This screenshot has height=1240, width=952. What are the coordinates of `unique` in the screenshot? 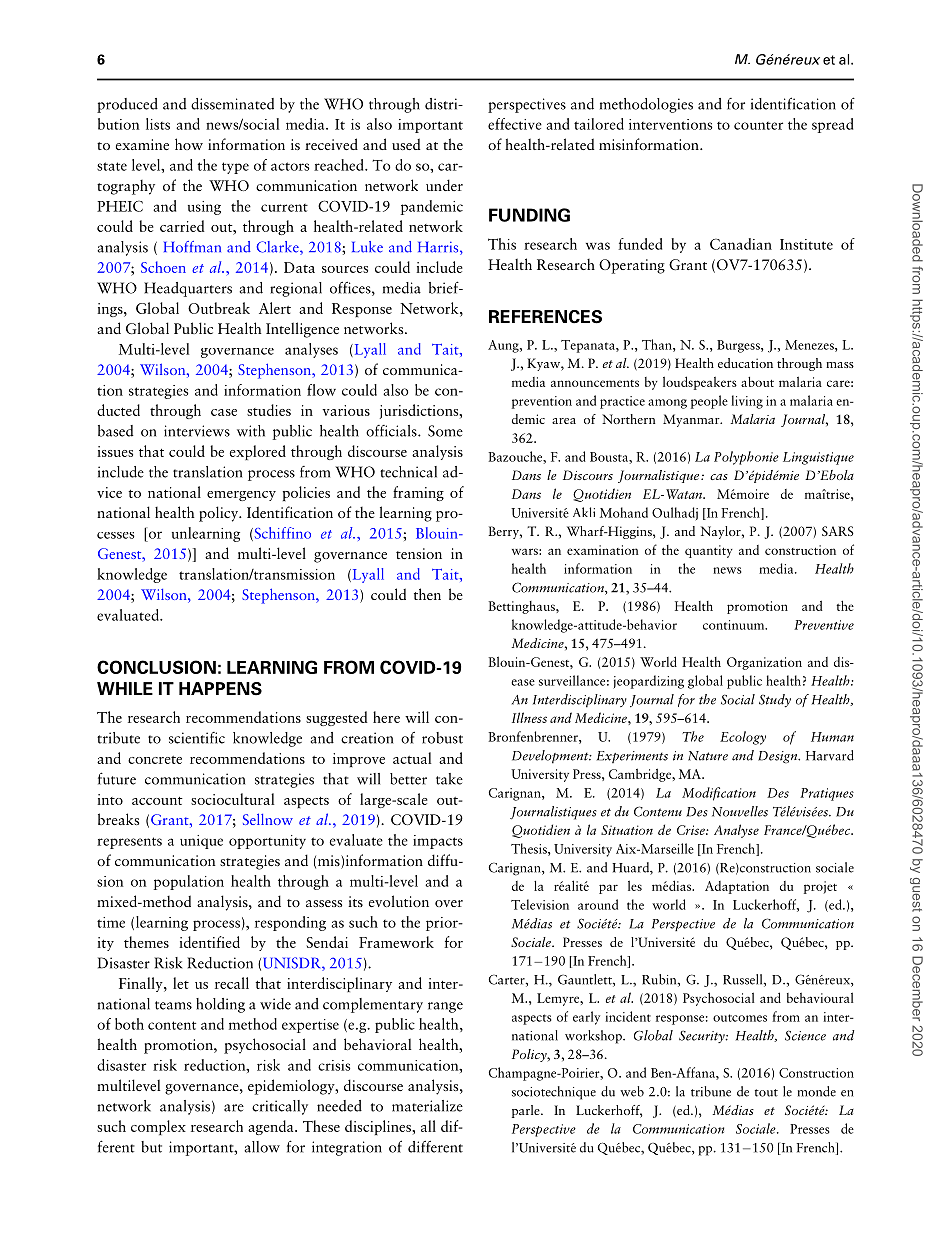 It's located at (201, 842).
